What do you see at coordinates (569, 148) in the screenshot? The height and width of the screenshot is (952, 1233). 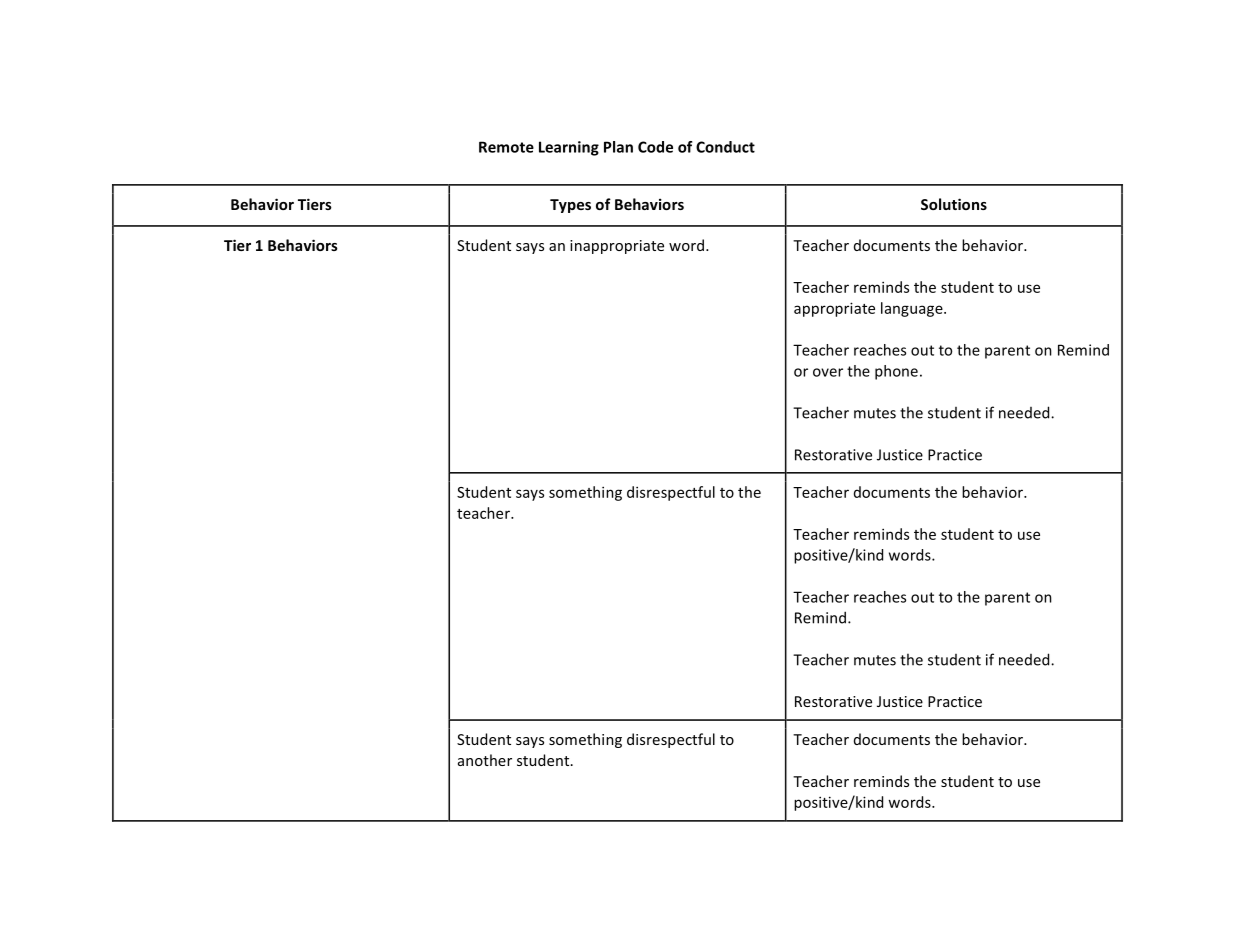 I see `Learning` at bounding box center [569, 148].
